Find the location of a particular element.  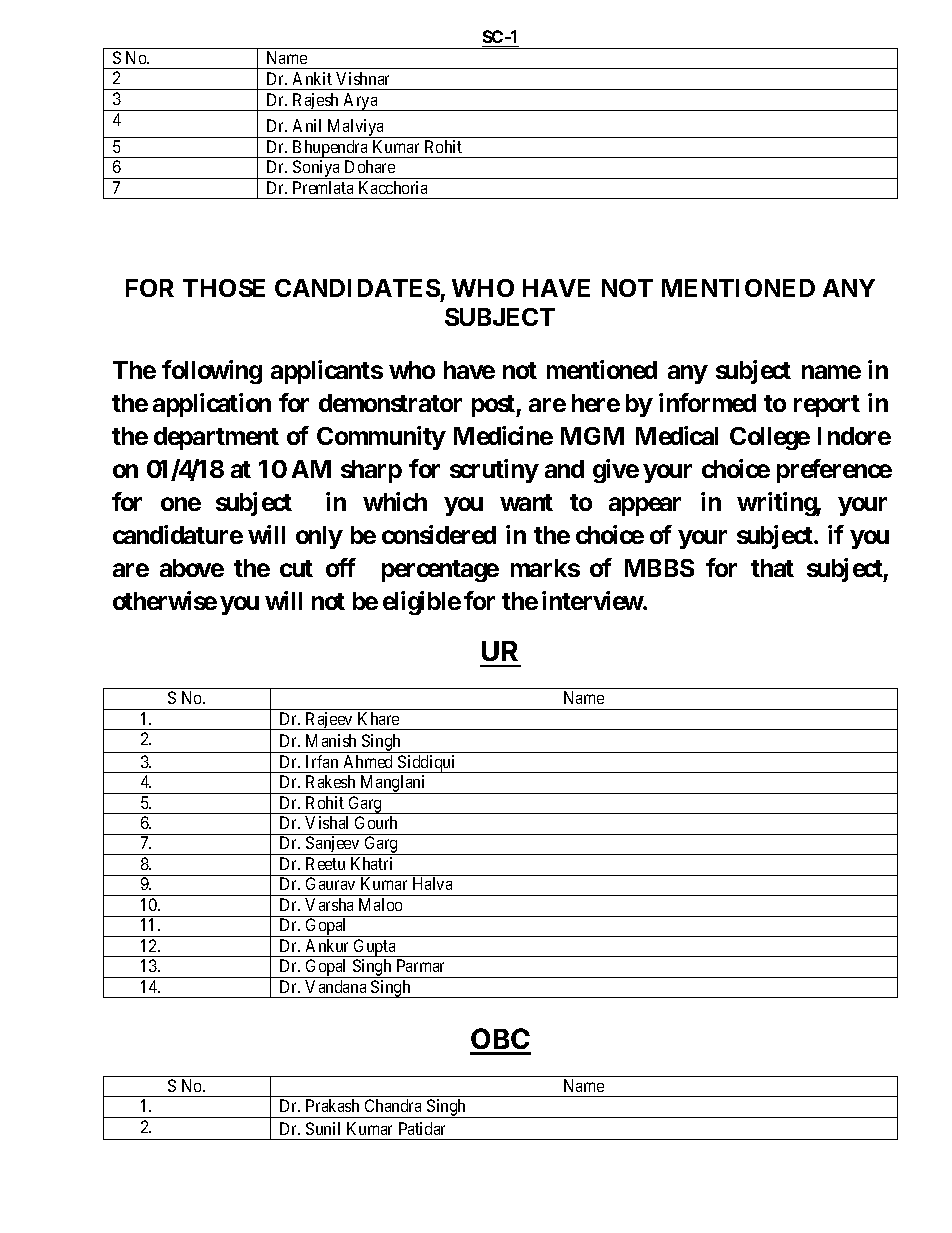

Arya is located at coordinates (361, 102).
